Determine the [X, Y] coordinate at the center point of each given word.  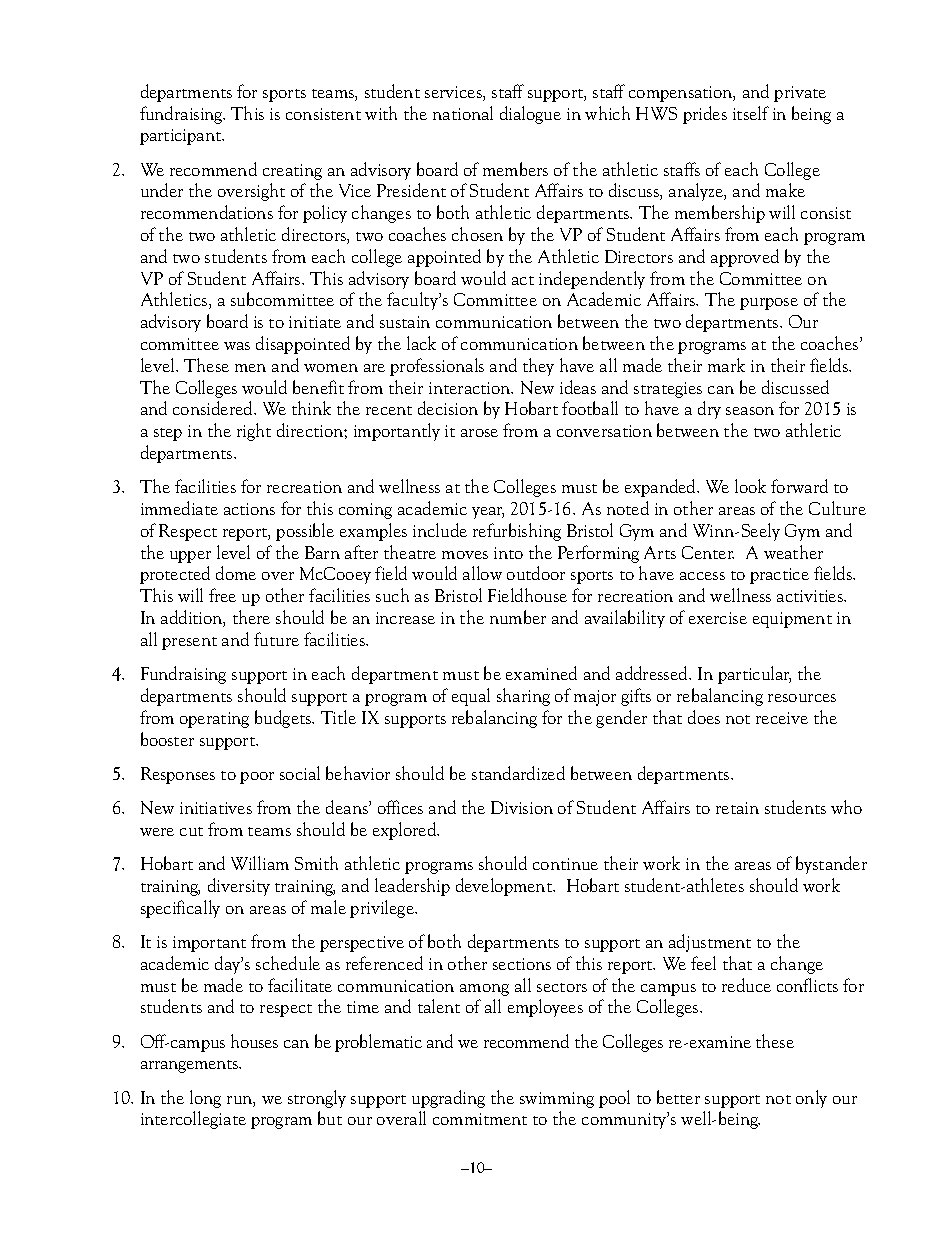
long [205, 1099]
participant [182, 137]
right [254, 432]
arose [479, 433]
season [750, 411]
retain [737, 808]
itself [751, 113]
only [811, 1099]
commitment [480, 1119]
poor [257, 778]
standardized [518, 773]
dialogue [530, 115]
